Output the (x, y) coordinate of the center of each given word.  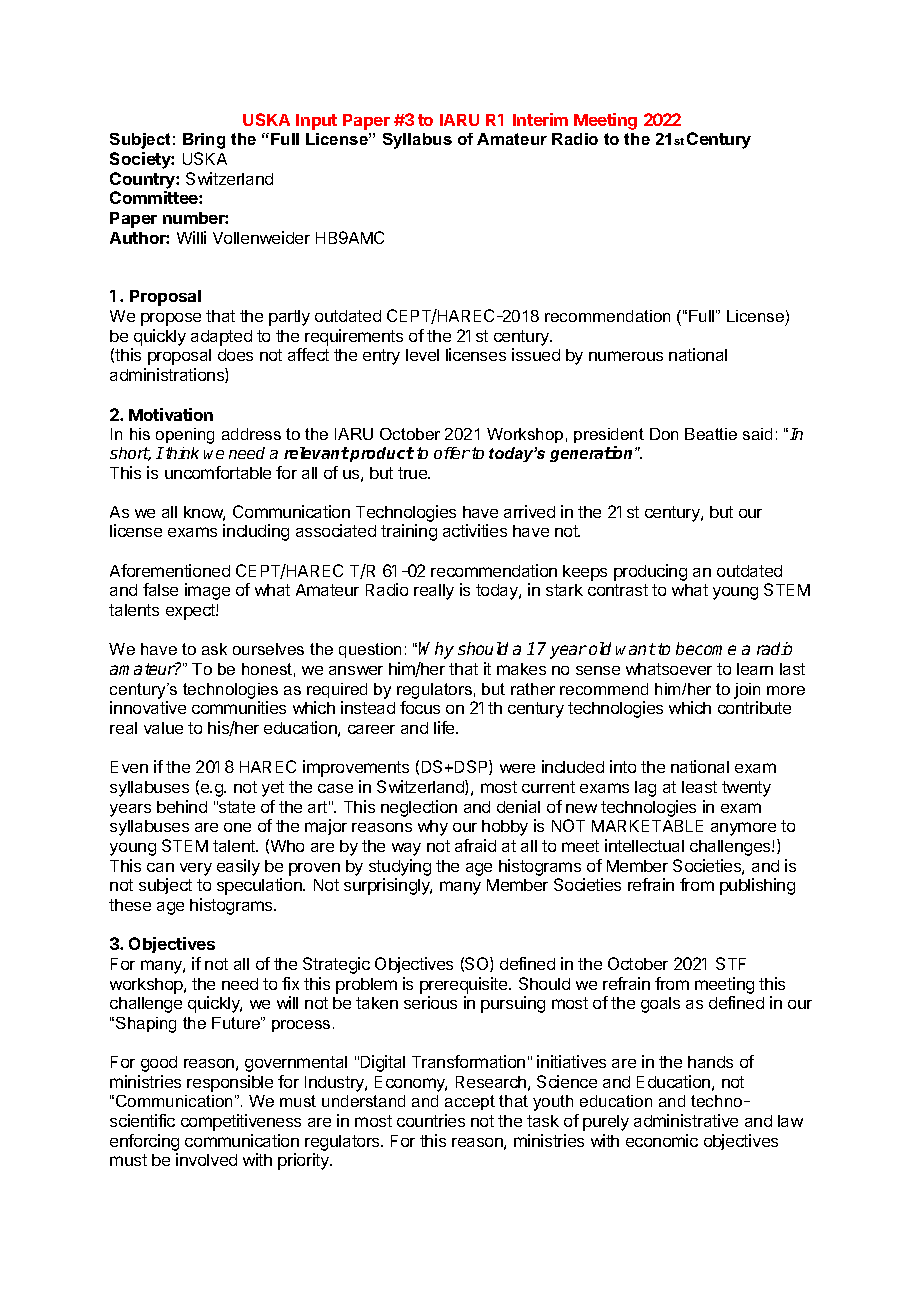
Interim (540, 119)
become (706, 648)
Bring (204, 141)
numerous (626, 356)
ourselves (268, 649)
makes (521, 669)
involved (206, 1159)
